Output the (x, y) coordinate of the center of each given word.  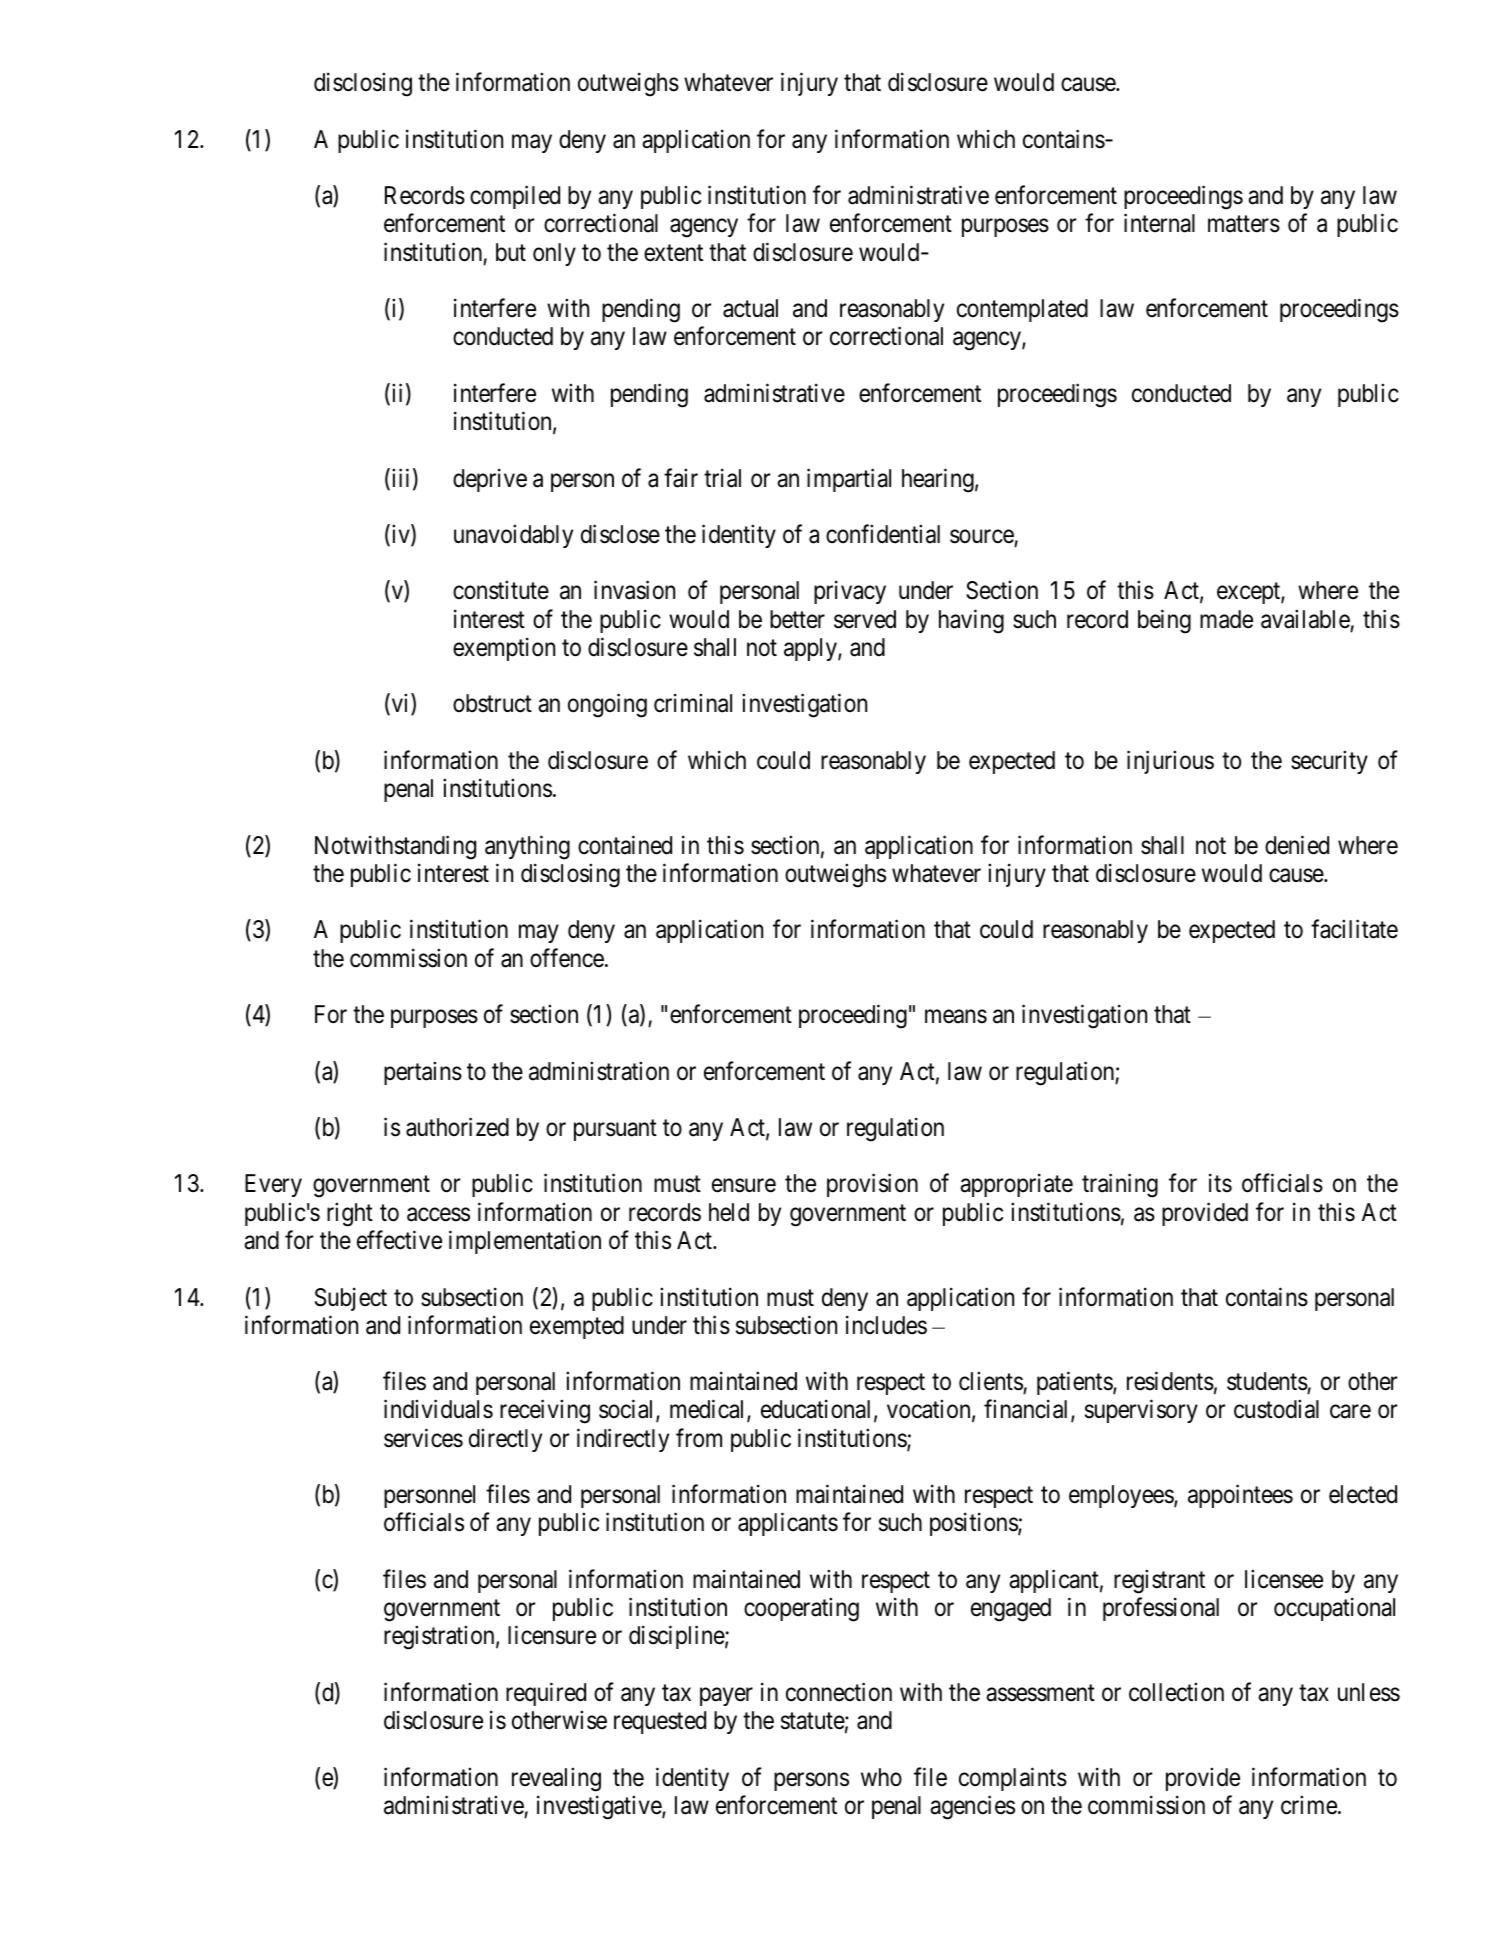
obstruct (492, 703)
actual (750, 308)
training (1120, 1186)
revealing (556, 1779)
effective (399, 1240)
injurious (1170, 762)
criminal (693, 703)
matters (1244, 224)
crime (1309, 1805)
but (511, 252)
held (729, 1212)
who (881, 1777)
